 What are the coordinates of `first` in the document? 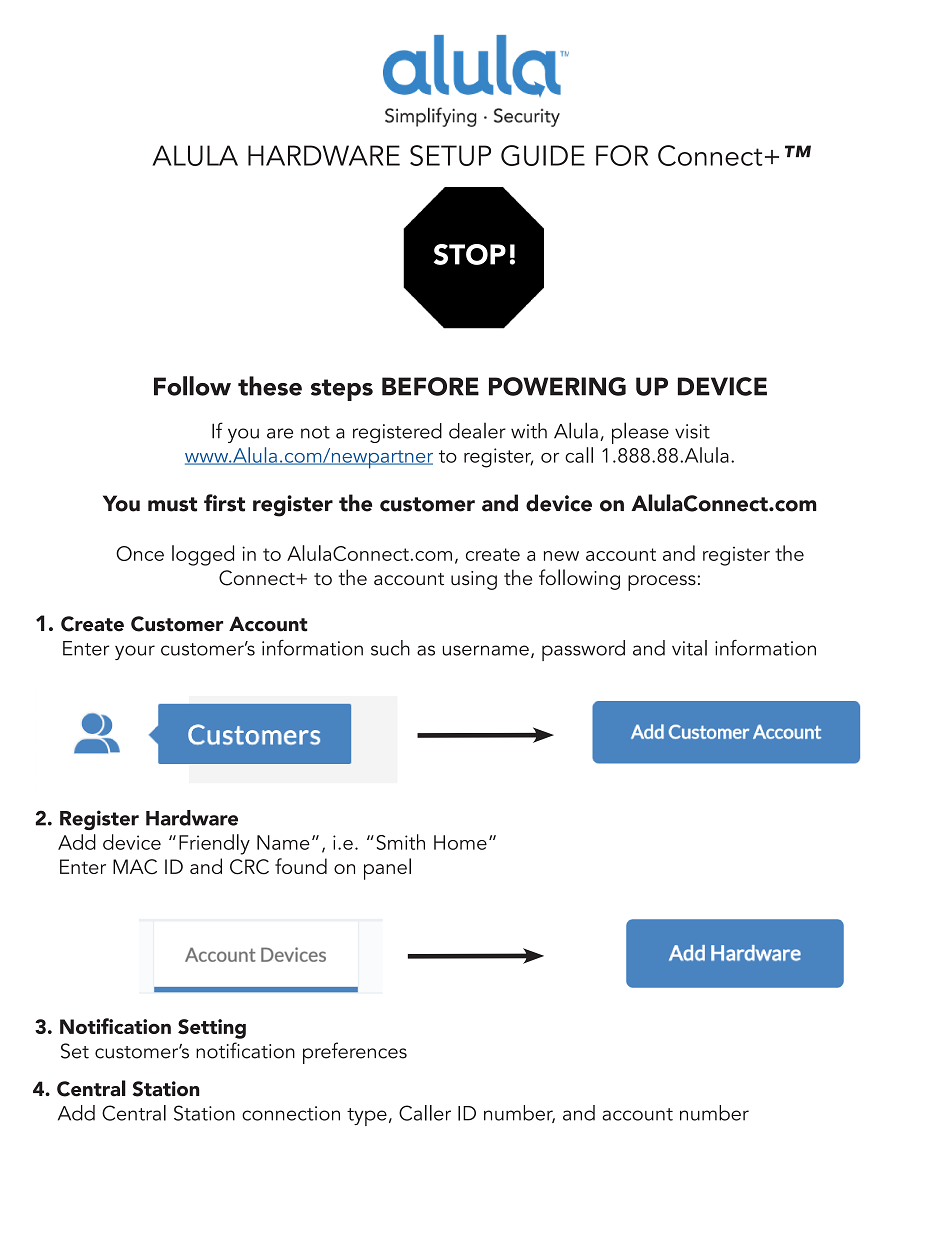 It's located at (224, 503).
